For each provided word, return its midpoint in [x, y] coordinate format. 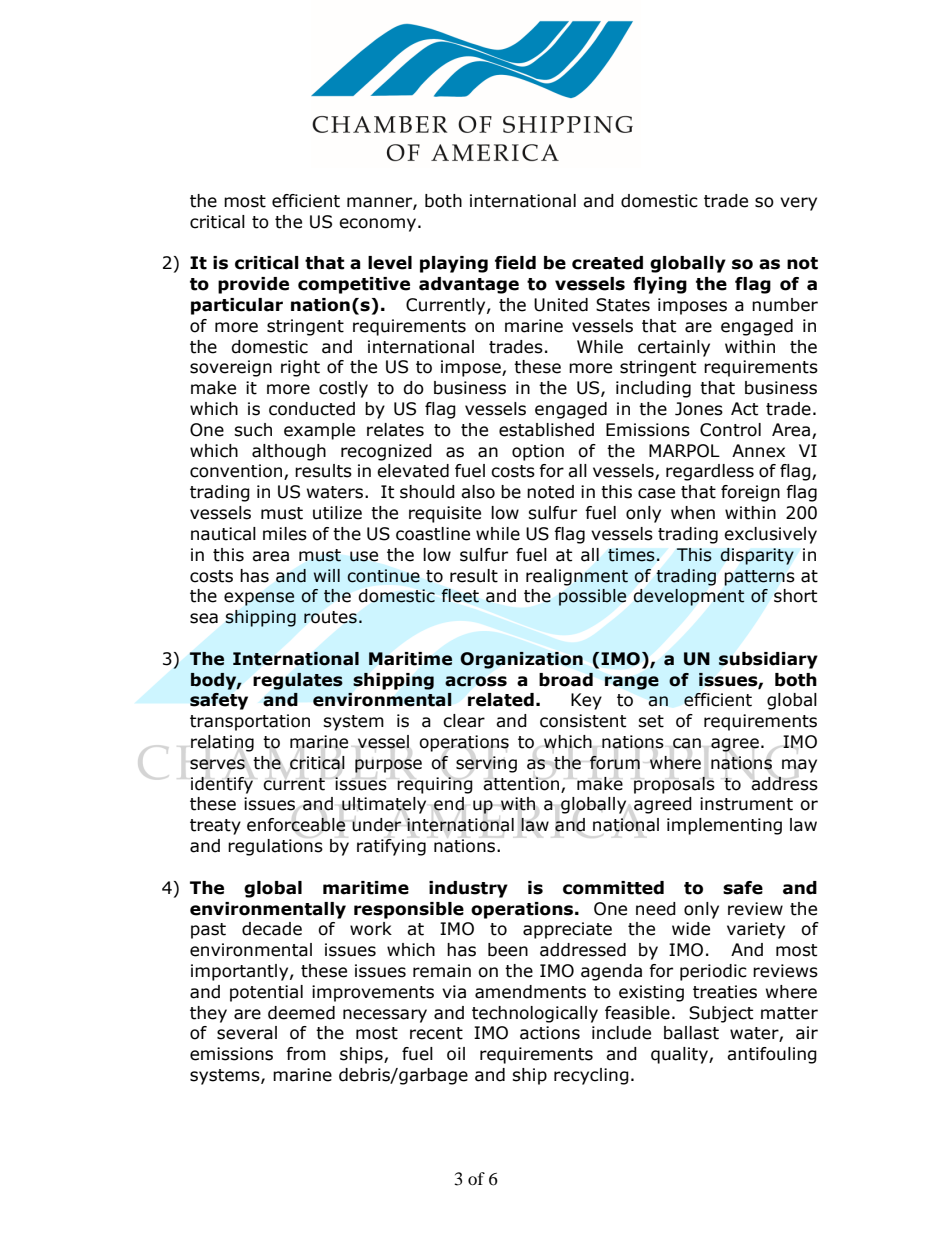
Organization [521, 660]
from [306, 1054]
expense [259, 599]
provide [253, 285]
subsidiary [768, 660]
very [798, 204]
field [515, 263]
